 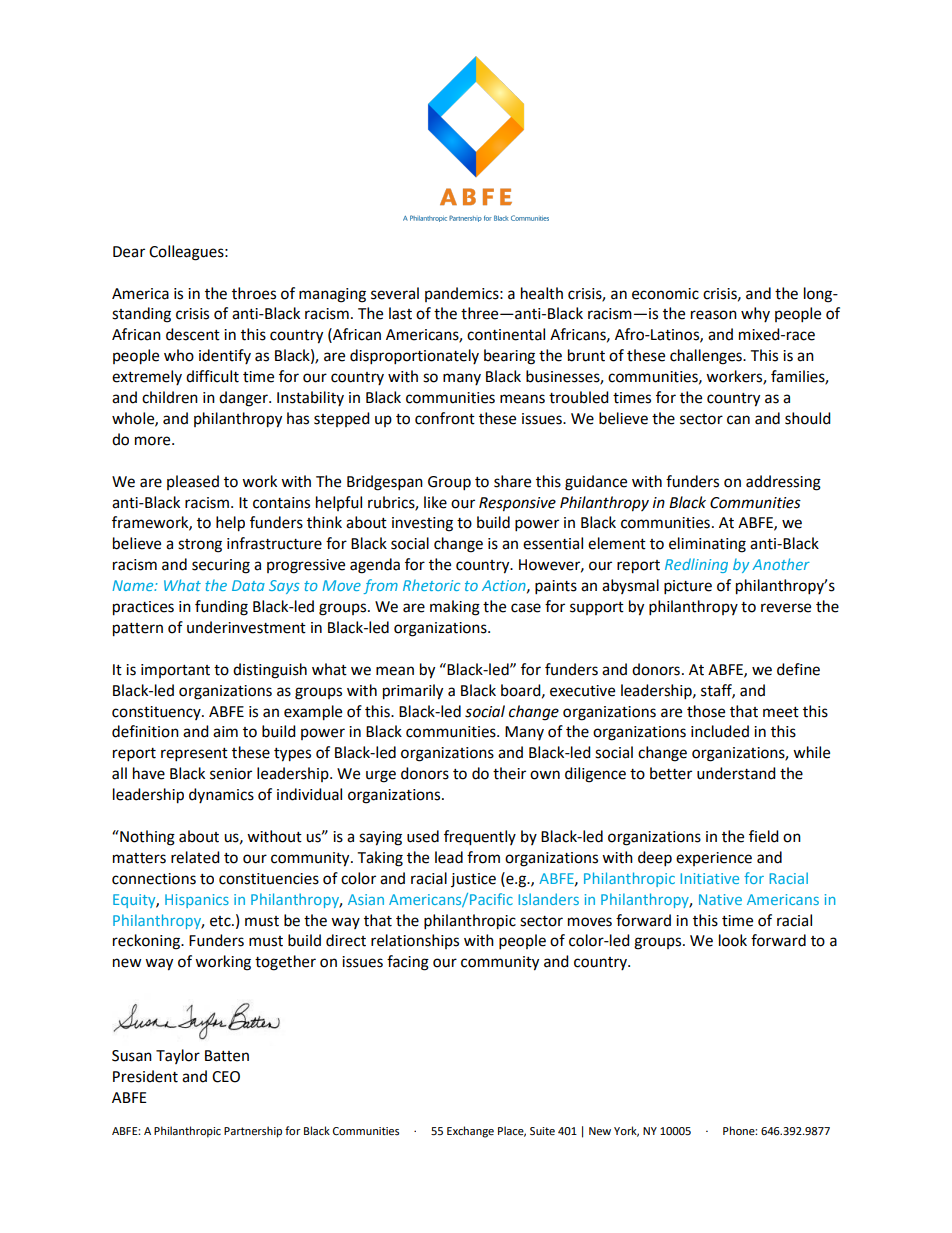 I want to click on Rhetoric, so click(x=431, y=585).
